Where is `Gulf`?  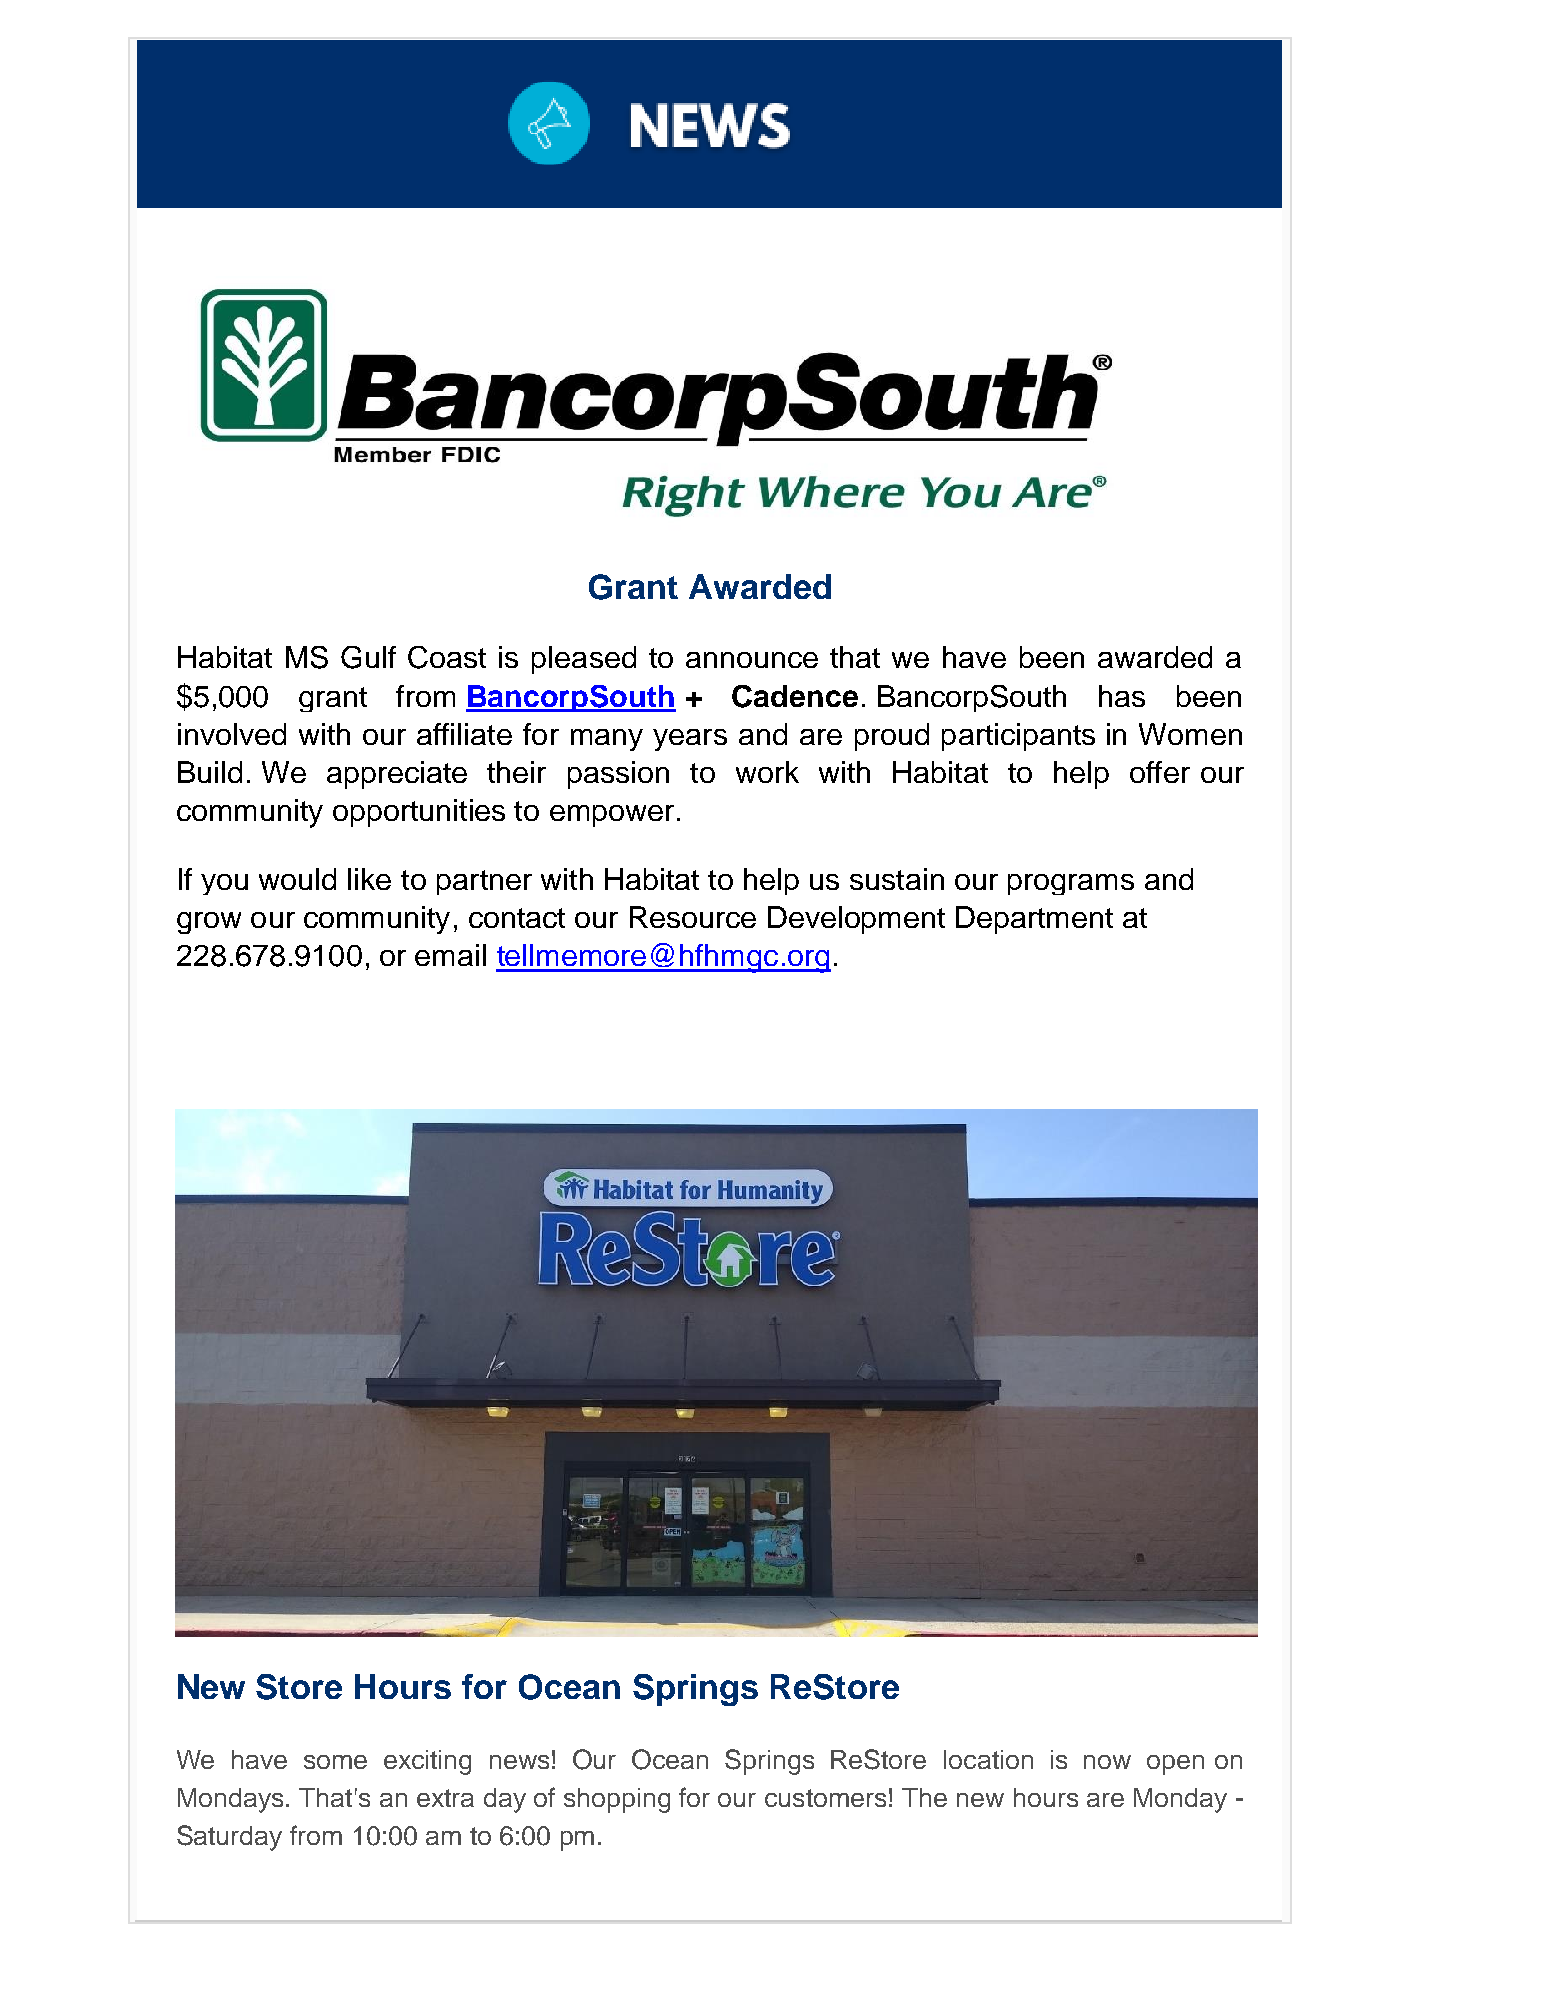
Gulf is located at coordinates (368, 657).
